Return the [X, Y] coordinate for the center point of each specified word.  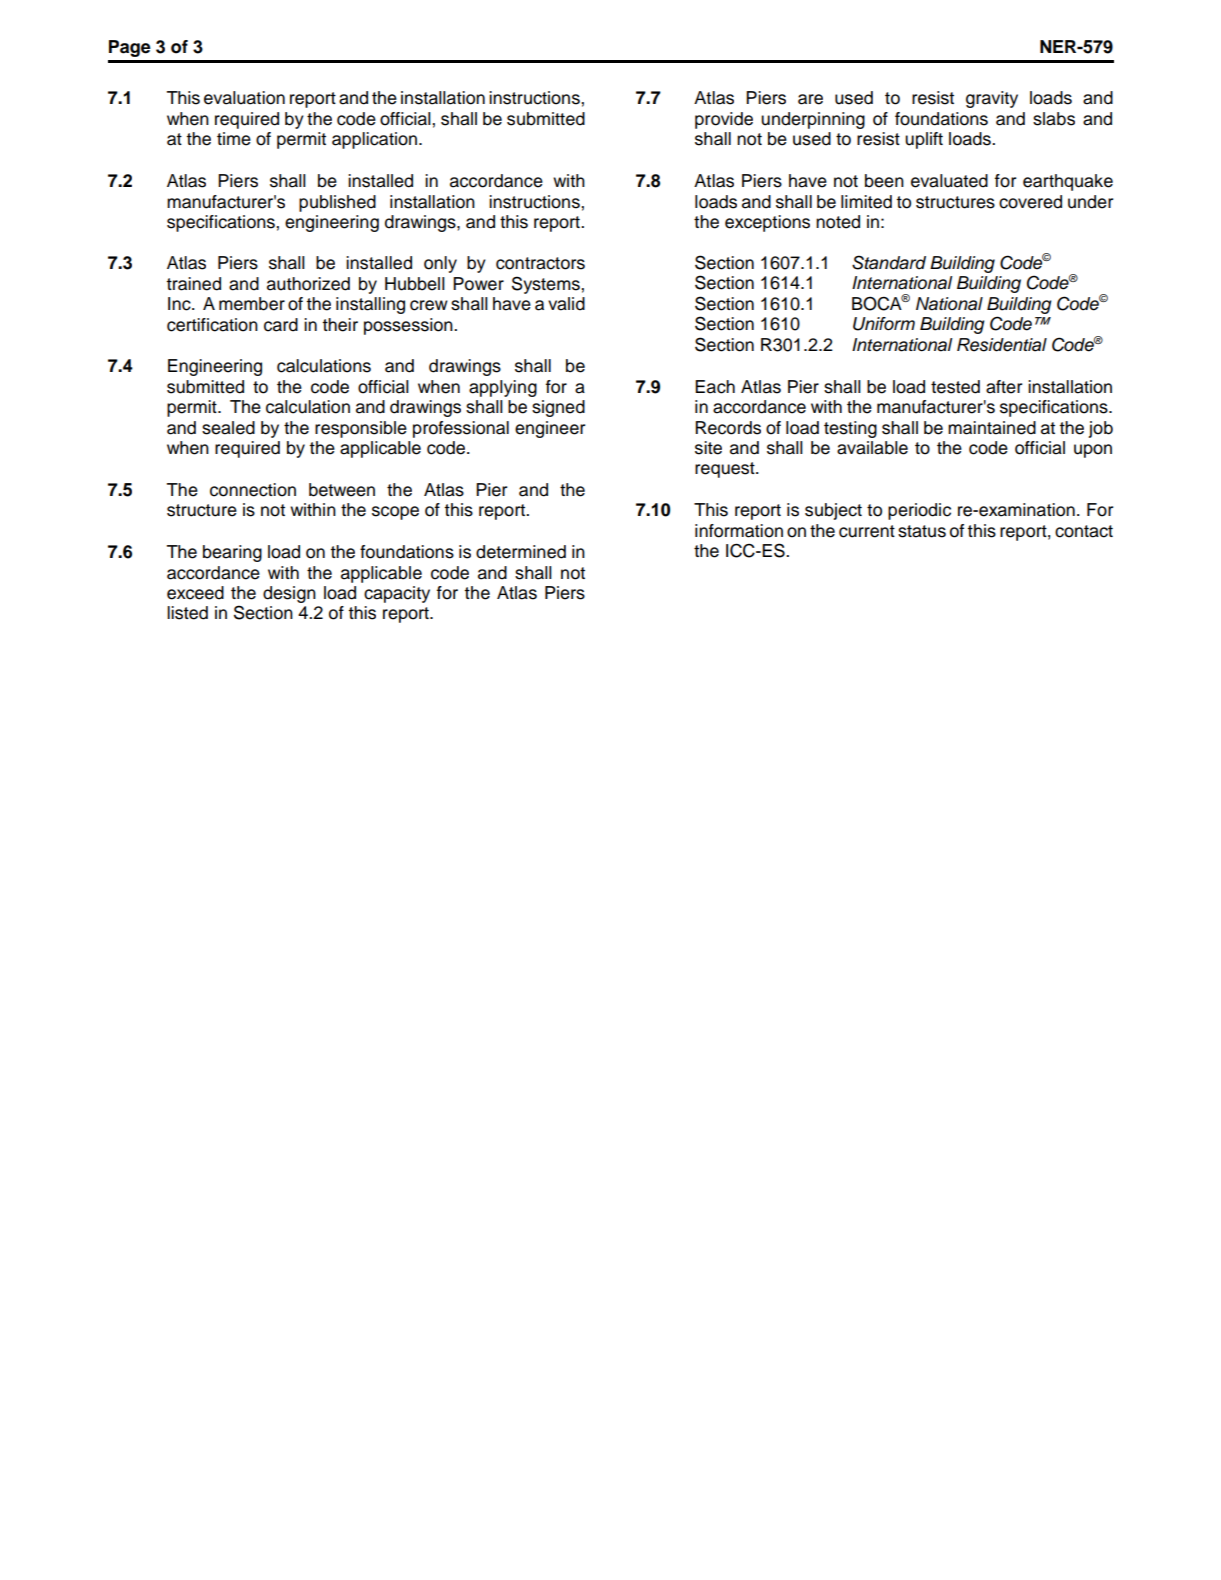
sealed [228, 428]
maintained [992, 428]
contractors [540, 263]
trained [193, 284]
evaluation [244, 98]
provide [724, 120]
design [289, 594]
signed [558, 408]
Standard [889, 262]
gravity [992, 99]
